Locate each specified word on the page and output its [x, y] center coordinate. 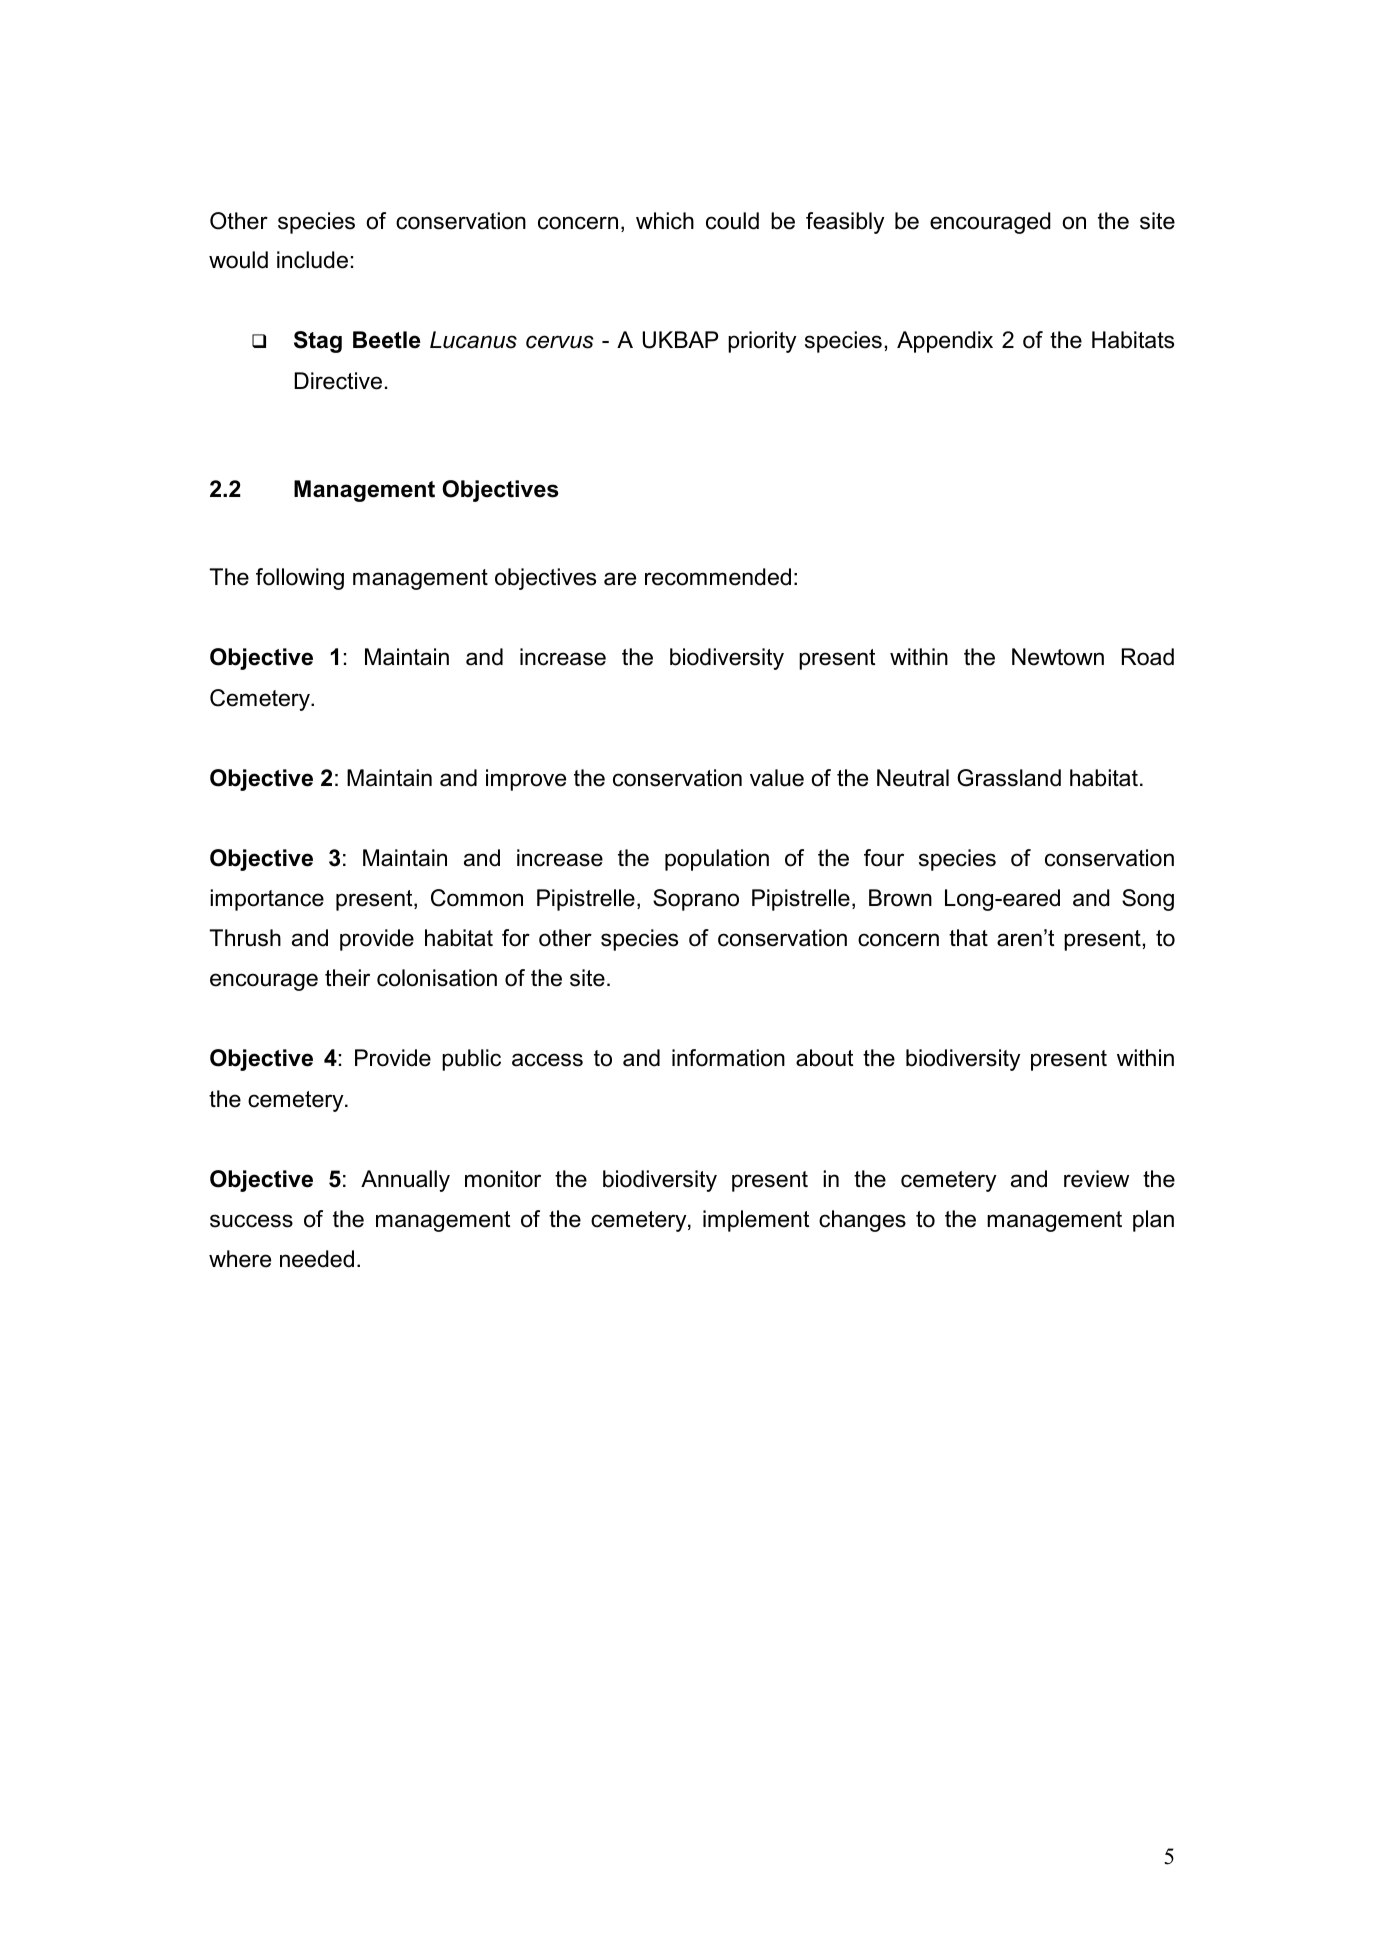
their [347, 978]
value [777, 778]
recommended [718, 577]
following [300, 579]
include [312, 260]
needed [317, 1259]
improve [526, 780]
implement [756, 1221]
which [665, 221]
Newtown [1058, 657]
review [1096, 1179]
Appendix [945, 342]
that [968, 938]
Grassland [1009, 778]
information [728, 1058]
